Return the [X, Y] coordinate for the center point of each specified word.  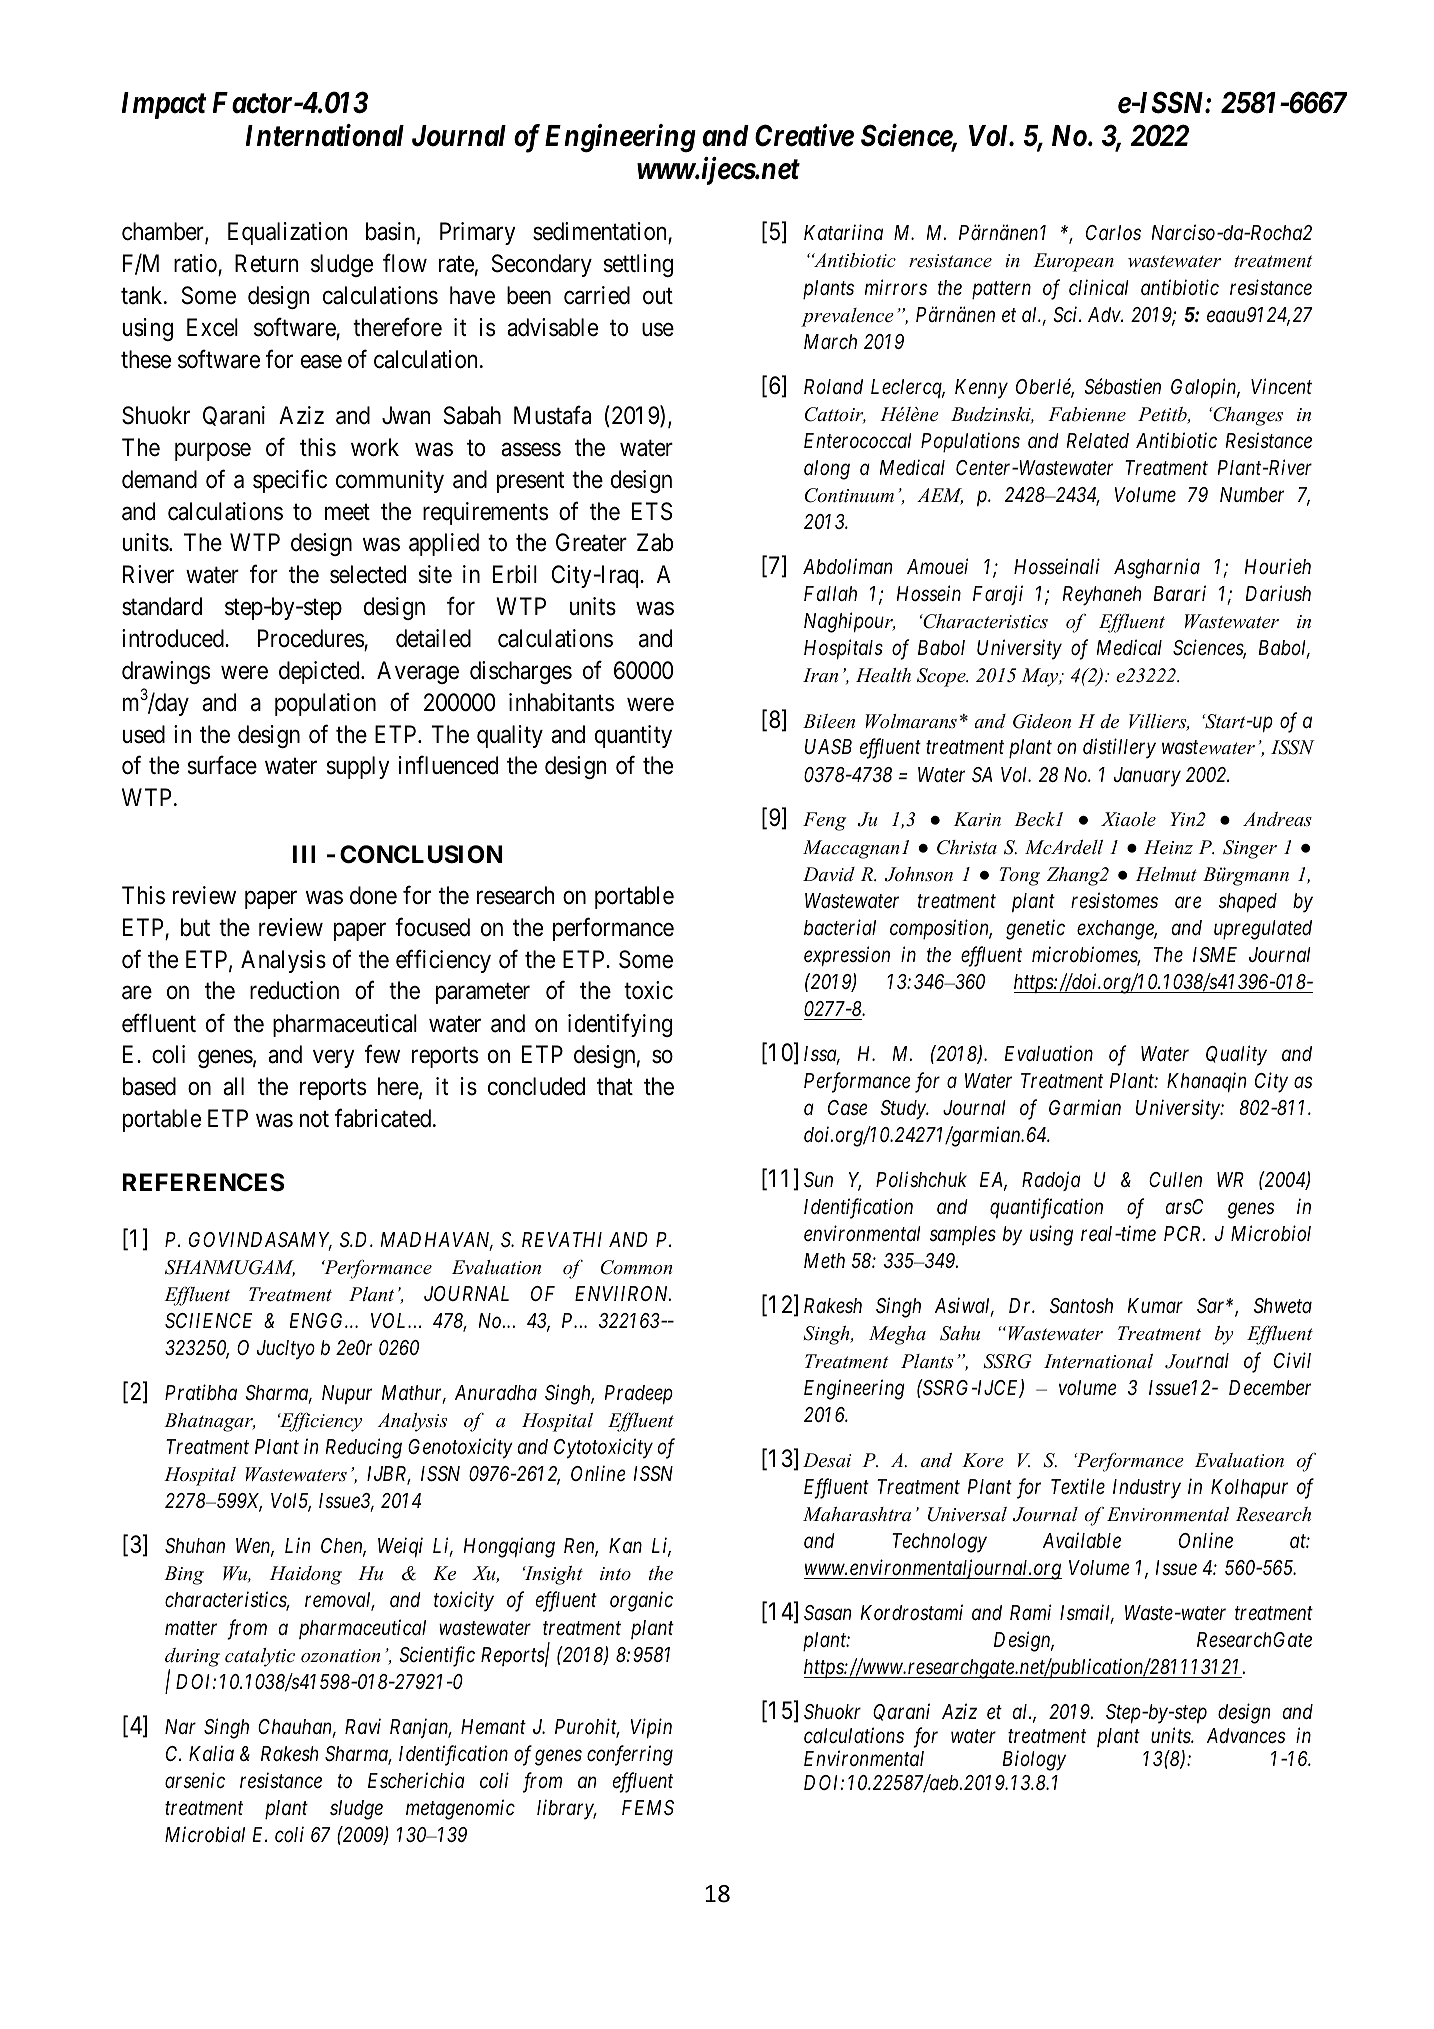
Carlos [1113, 233]
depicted [320, 672]
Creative [804, 135]
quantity [633, 736]
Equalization [287, 233]
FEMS [648, 1808]
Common [636, 1267]
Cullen [1175, 1180]
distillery [1119, 748]
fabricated [384, 1118]
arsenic [195, 1780]
